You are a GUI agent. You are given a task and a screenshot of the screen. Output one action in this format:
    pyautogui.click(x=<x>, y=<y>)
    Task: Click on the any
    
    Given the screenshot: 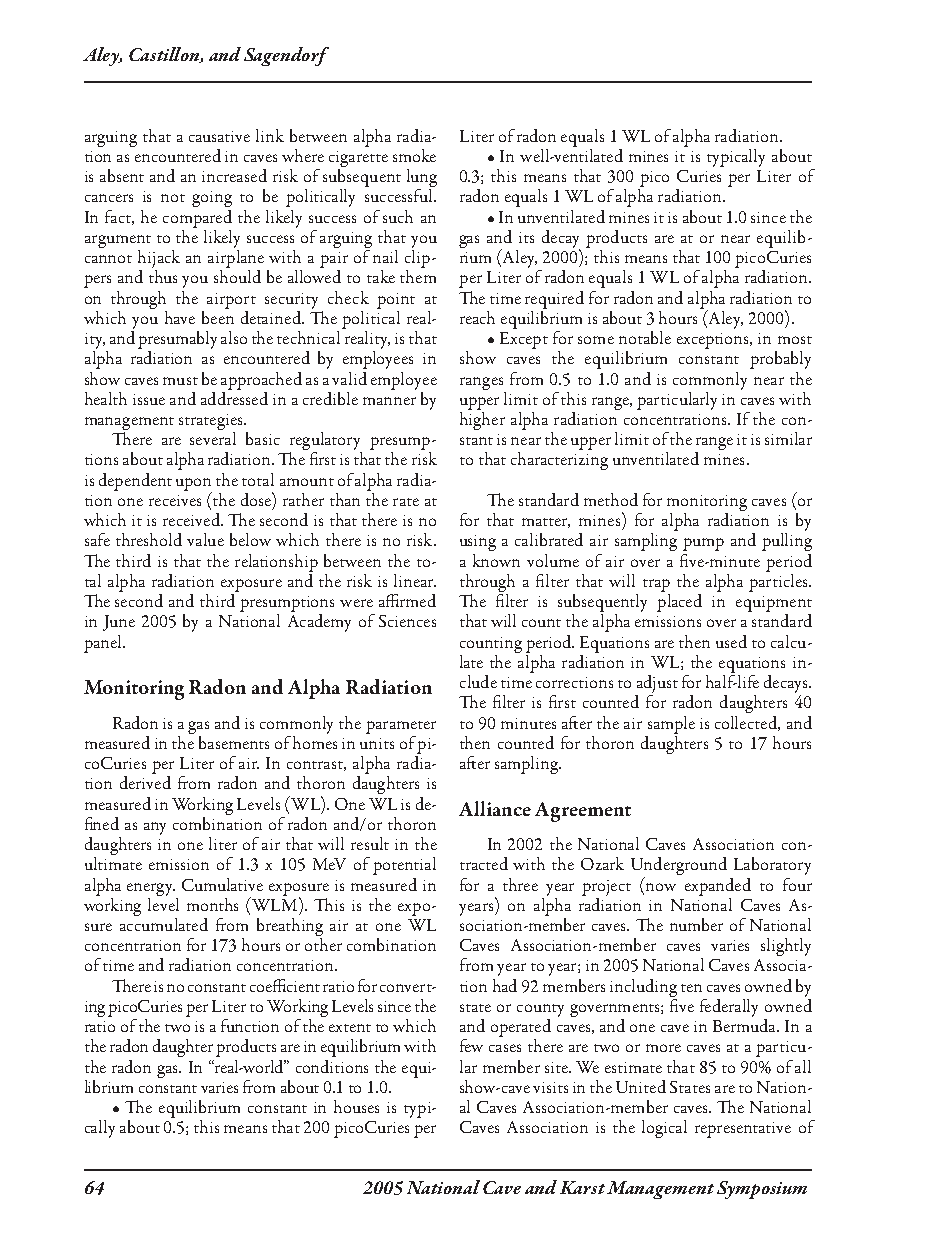 What is the action you would take?
    pyautogui.click(x=155, y=828)
